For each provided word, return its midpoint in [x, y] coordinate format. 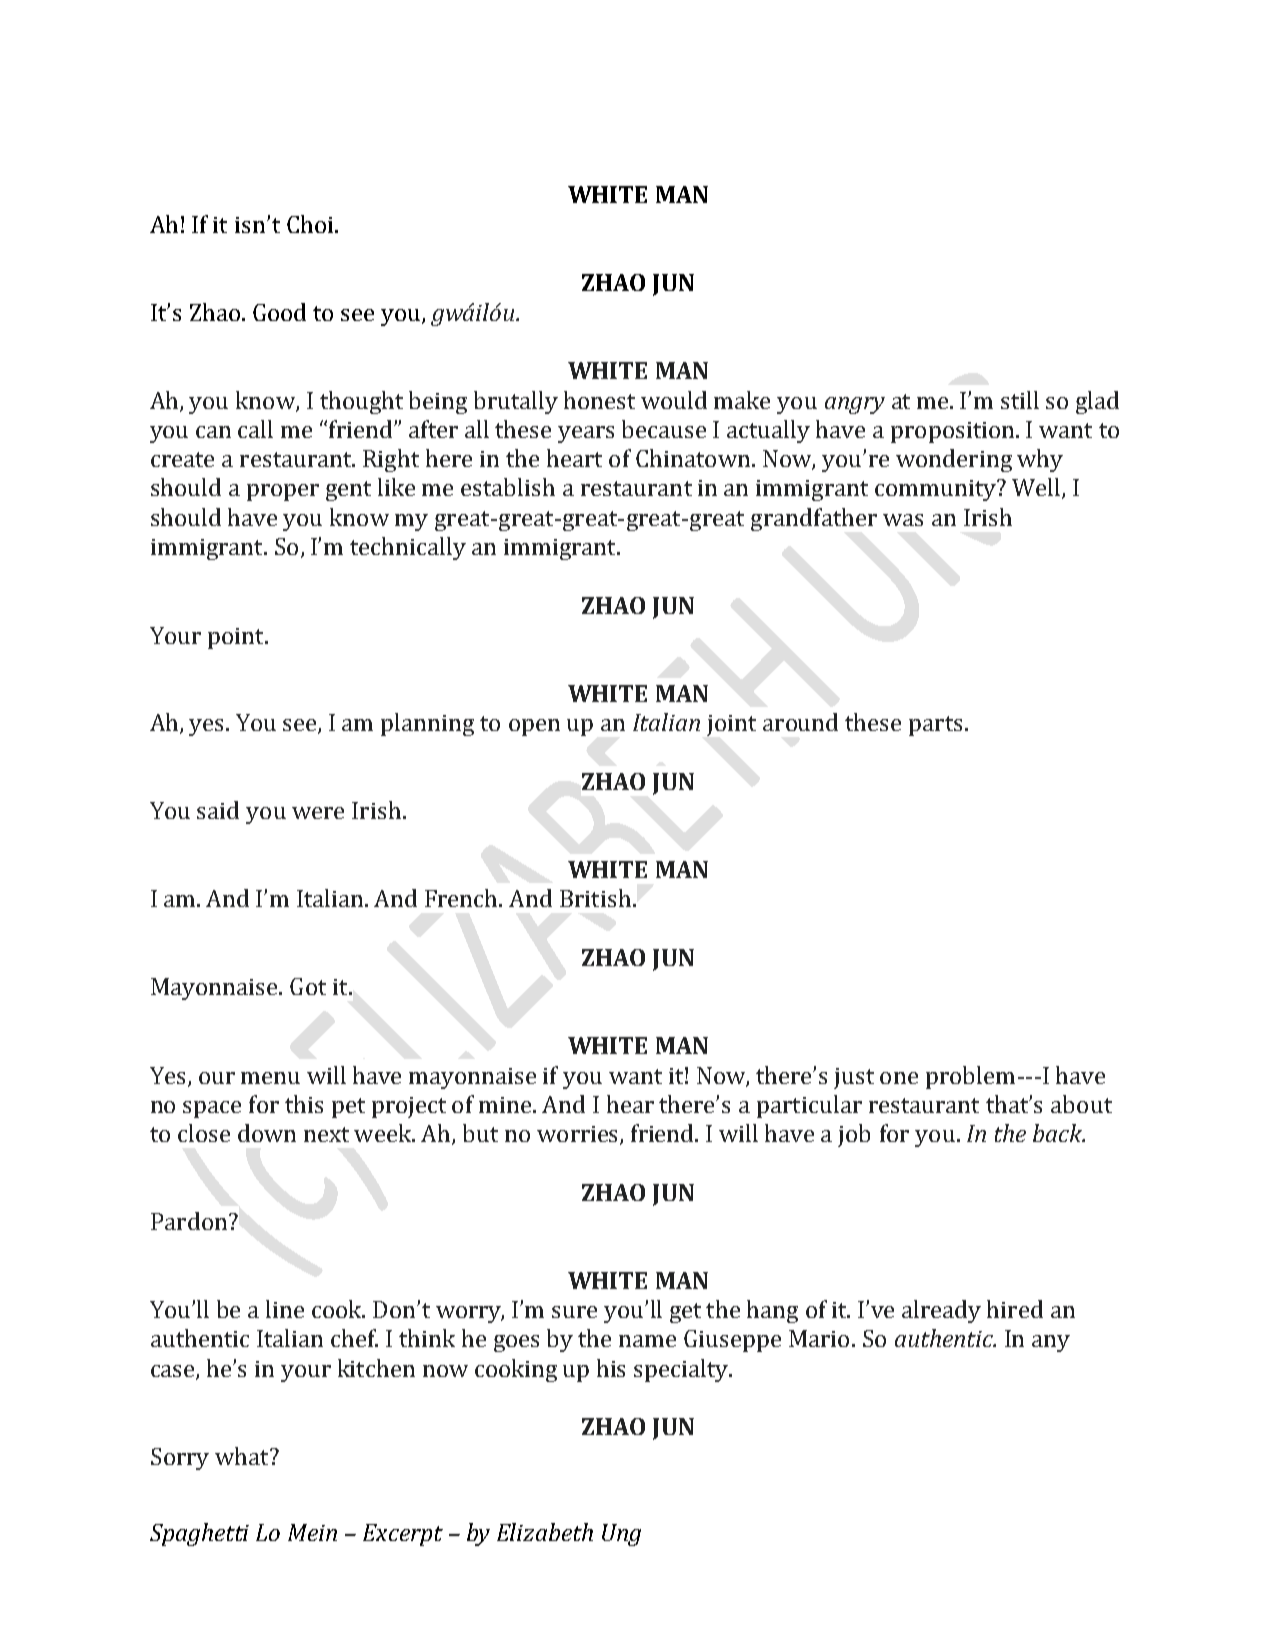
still [1020, 400]
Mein [312, 1532]
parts [935, 726]
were [318, 813]
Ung [621, 1535]
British [595, 898]
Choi [311, 224]
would [674, 400]
